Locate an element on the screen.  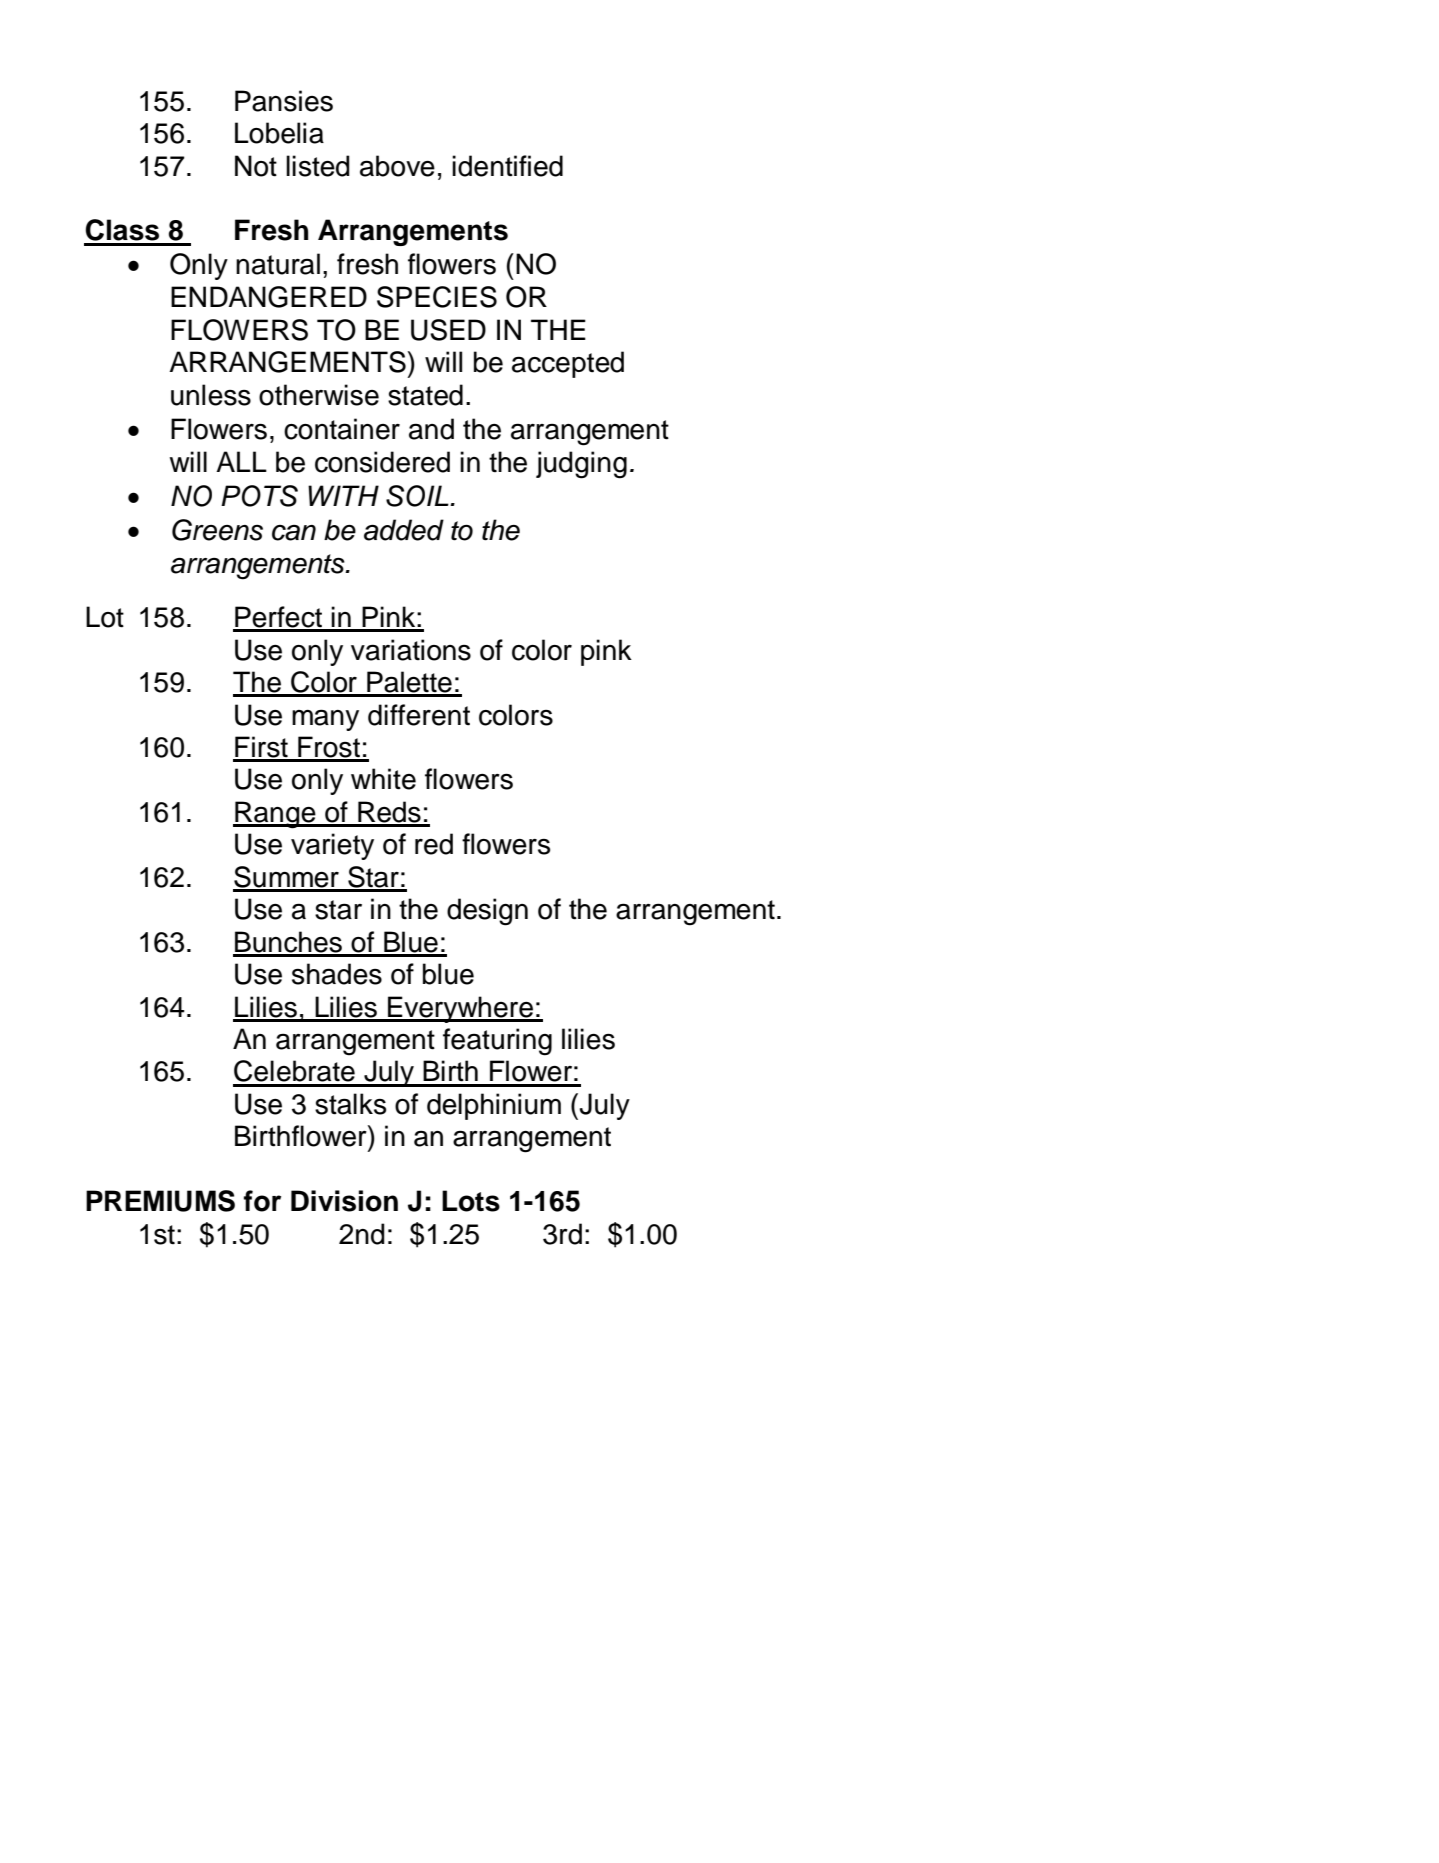
Division is located at coordinates (344, 1201).
